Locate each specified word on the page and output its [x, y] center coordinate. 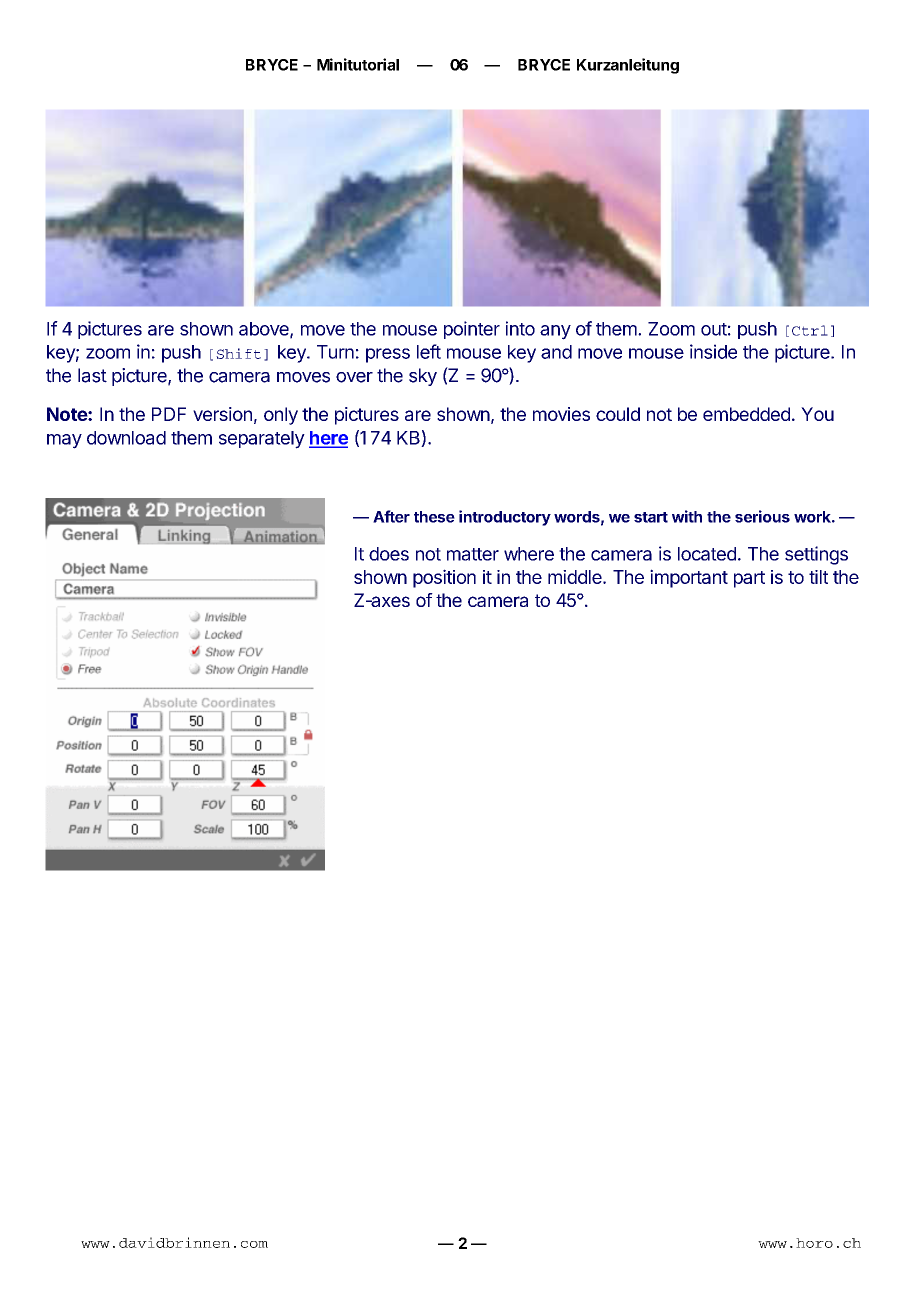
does [389, 554]
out [714, 329]
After [391, 516]
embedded [746, 414]
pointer [472, 330]
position [444, 578]
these [434, 517]
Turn [335, 352]
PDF [169, 414]
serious [762, 516]
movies [561, 414]
